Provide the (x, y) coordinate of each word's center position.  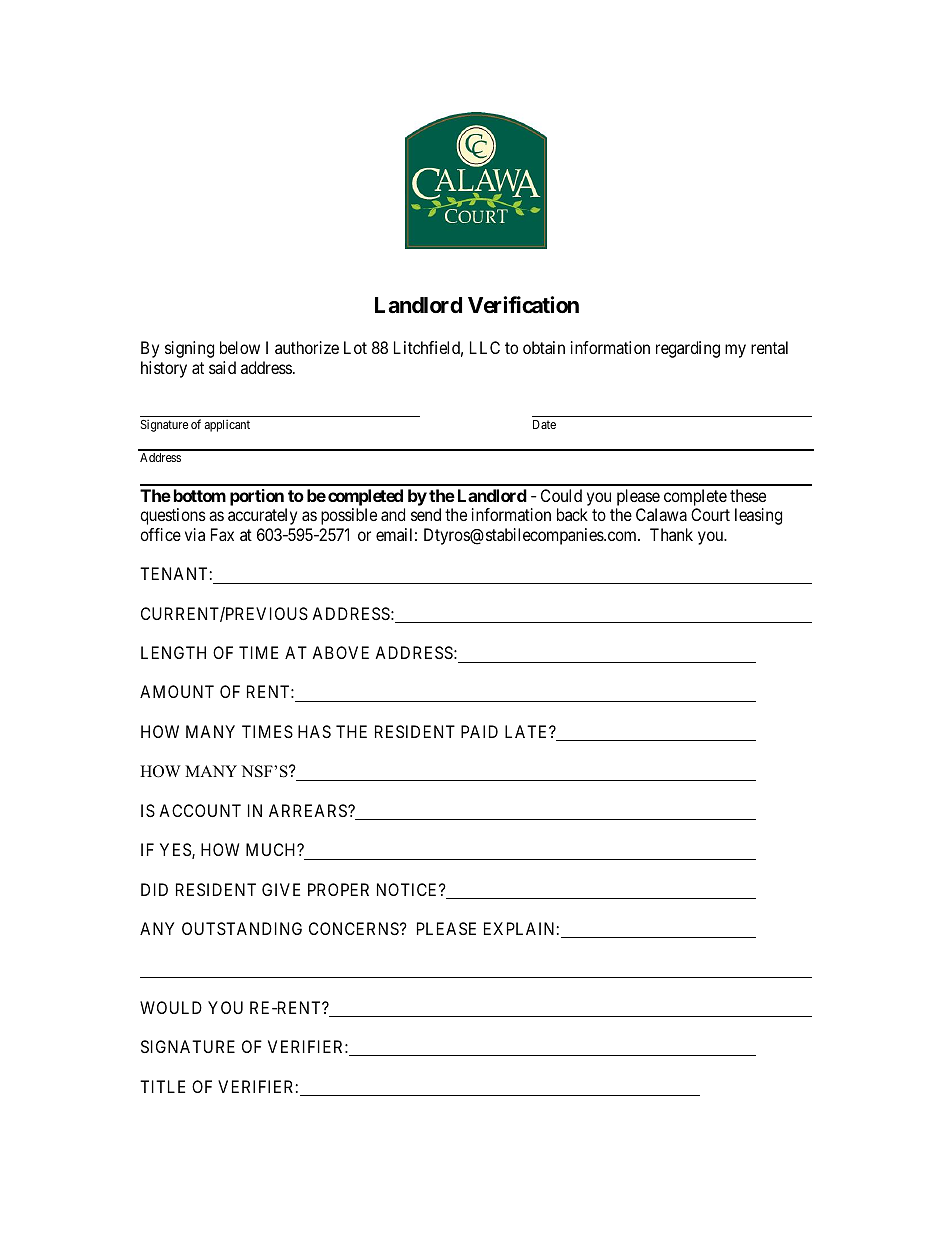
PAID (479, 731)
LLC (485, 347)
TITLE (162, 1086)
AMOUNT (177, 691)
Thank (671, 534)
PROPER (338, 889)
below (240, 347)
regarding (688, 349)
